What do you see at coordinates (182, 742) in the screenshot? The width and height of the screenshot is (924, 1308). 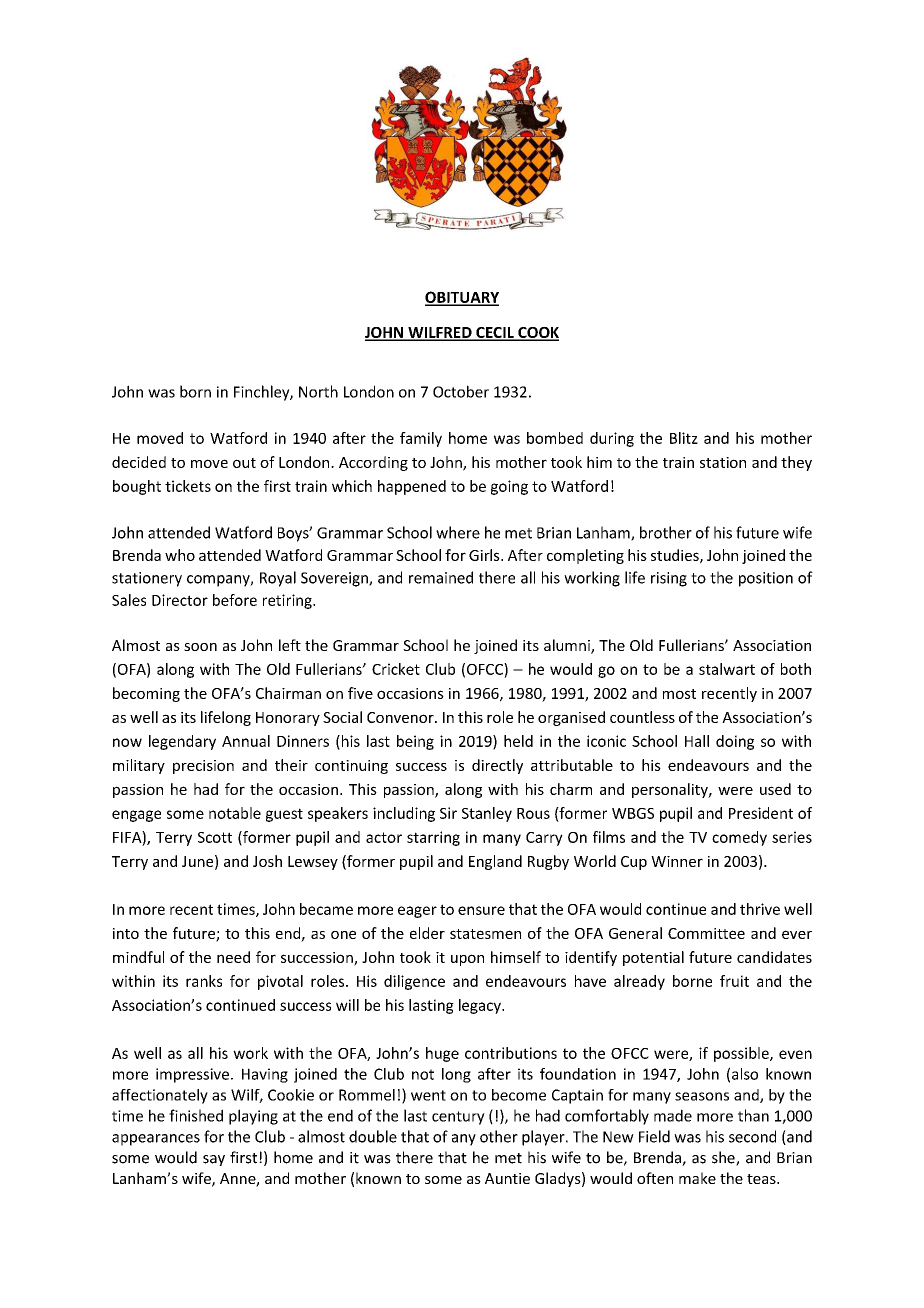 I see `legendary` at bounding box center [182, 742].
